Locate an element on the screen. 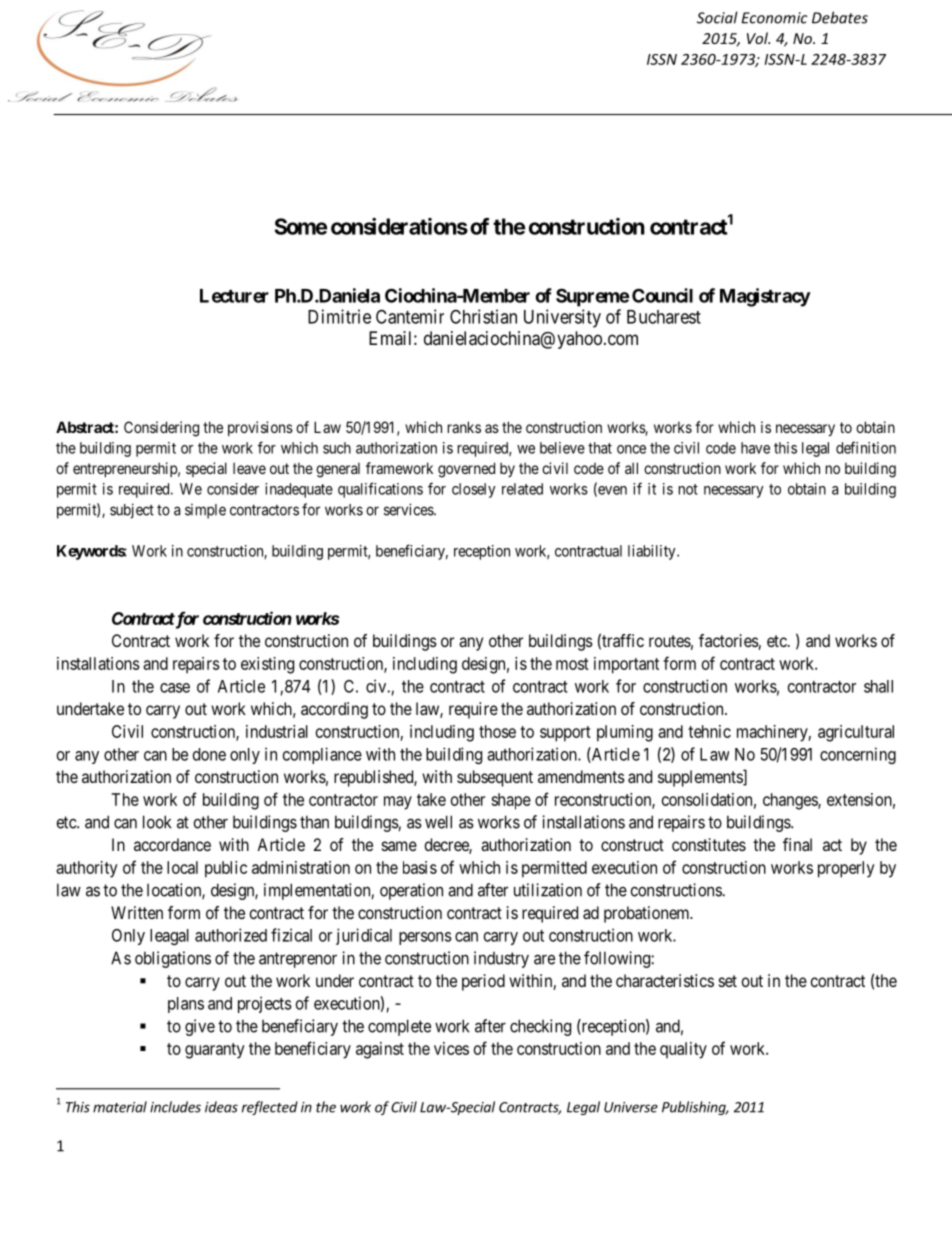 This screenshot has height=1233, width=952. simple is located at coordinates (205, 511).
